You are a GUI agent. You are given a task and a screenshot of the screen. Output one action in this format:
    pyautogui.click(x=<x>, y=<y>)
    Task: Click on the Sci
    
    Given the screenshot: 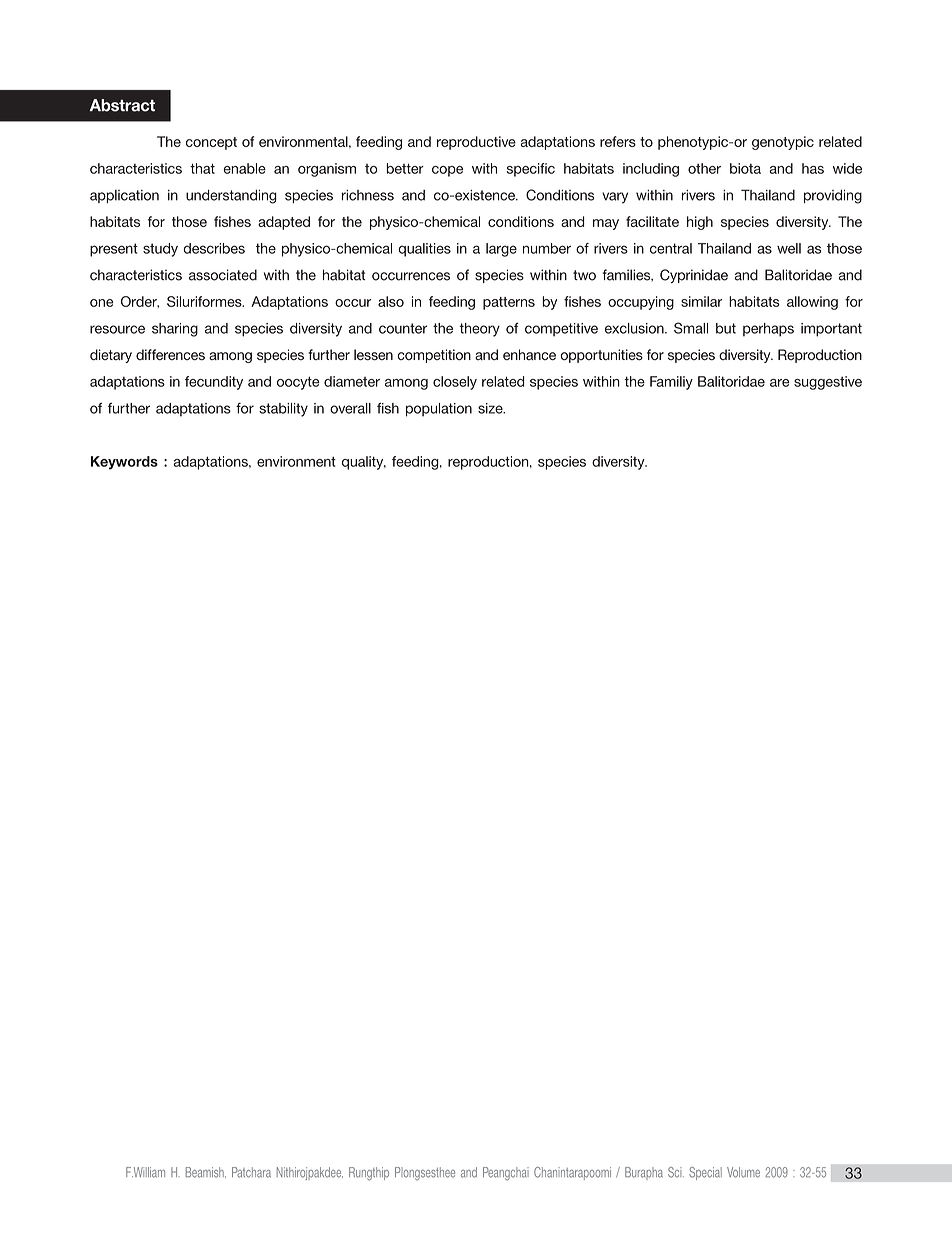 What is the action you would take?
    pyautogui.click(x=676, y=1172)
